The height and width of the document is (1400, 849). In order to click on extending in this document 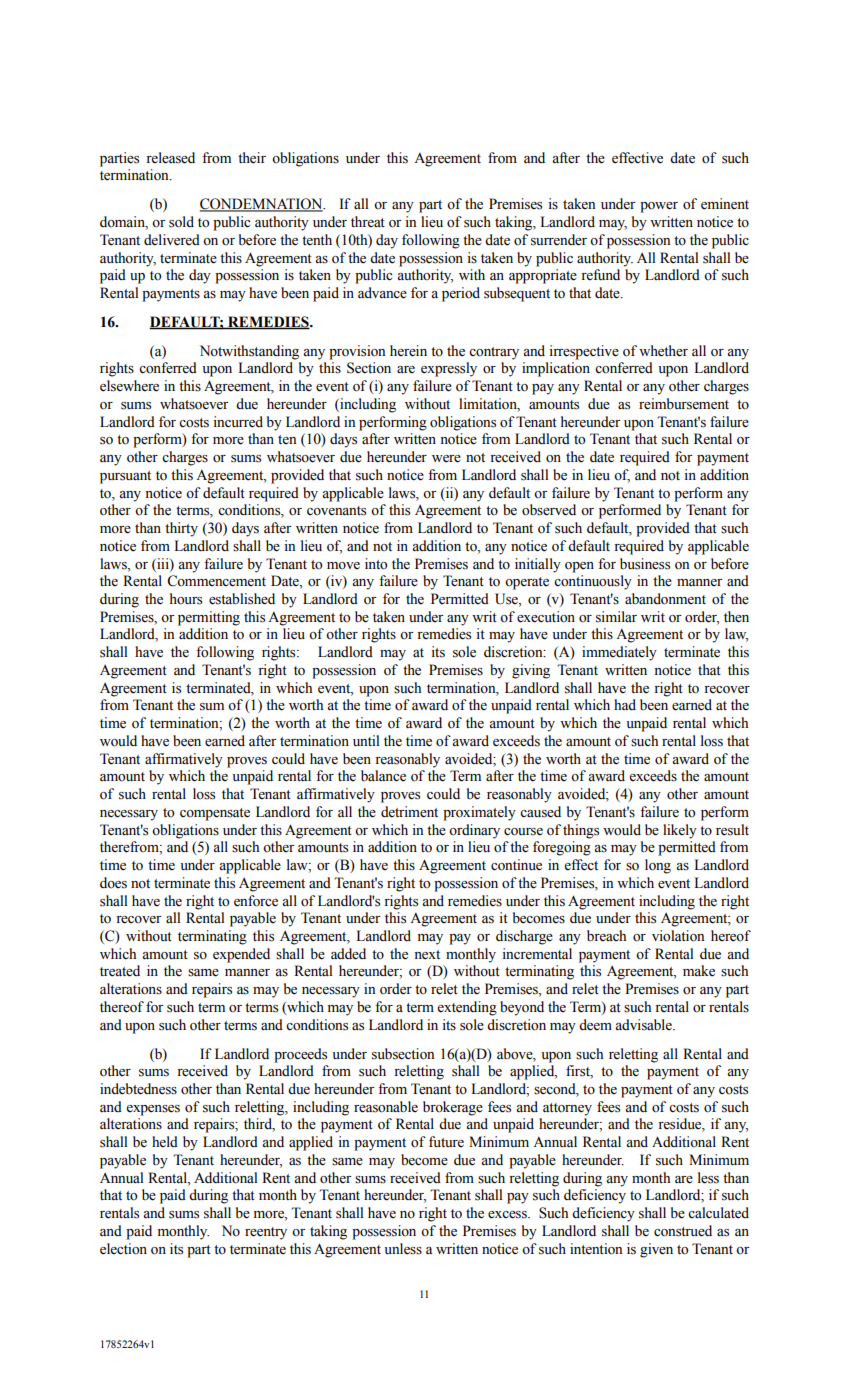, I will do `click(467, 1008)`.
